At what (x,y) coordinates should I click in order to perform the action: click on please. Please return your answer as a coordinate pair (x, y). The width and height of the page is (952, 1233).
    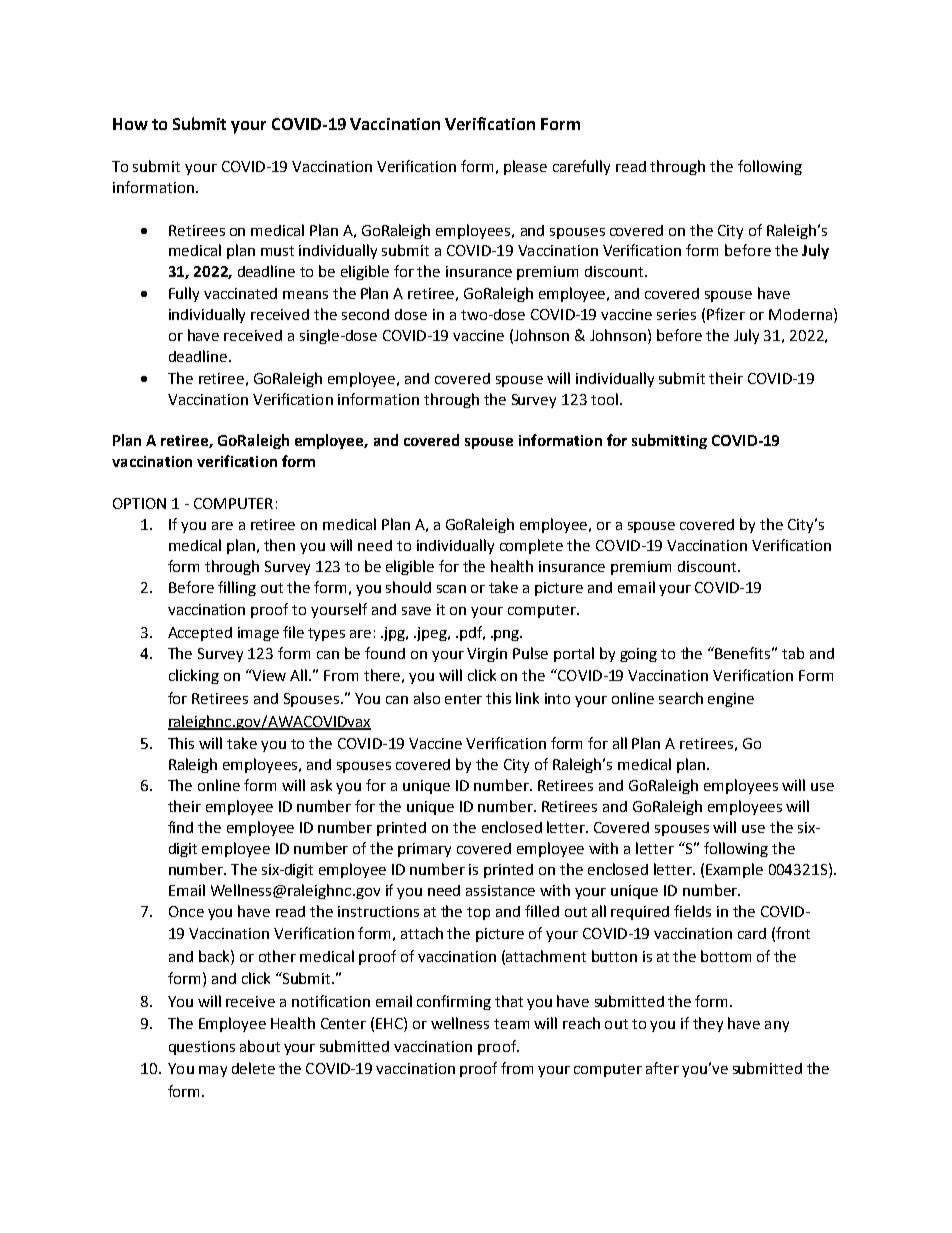
    Looking at the image, I should click on (525, 167).
